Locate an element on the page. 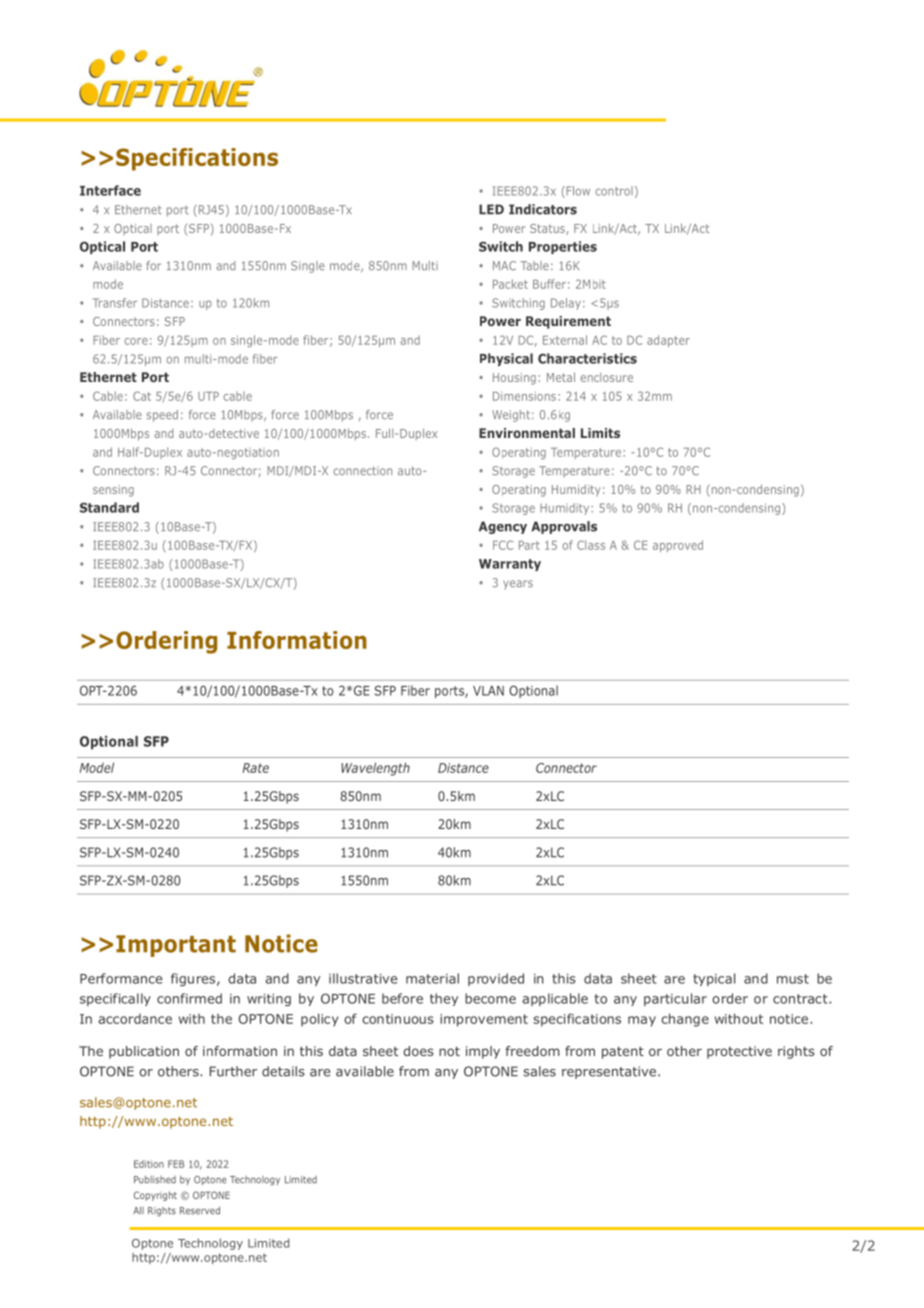 The width and height of the document is (924, 1308). LED is located at coordinates (491, 209).
